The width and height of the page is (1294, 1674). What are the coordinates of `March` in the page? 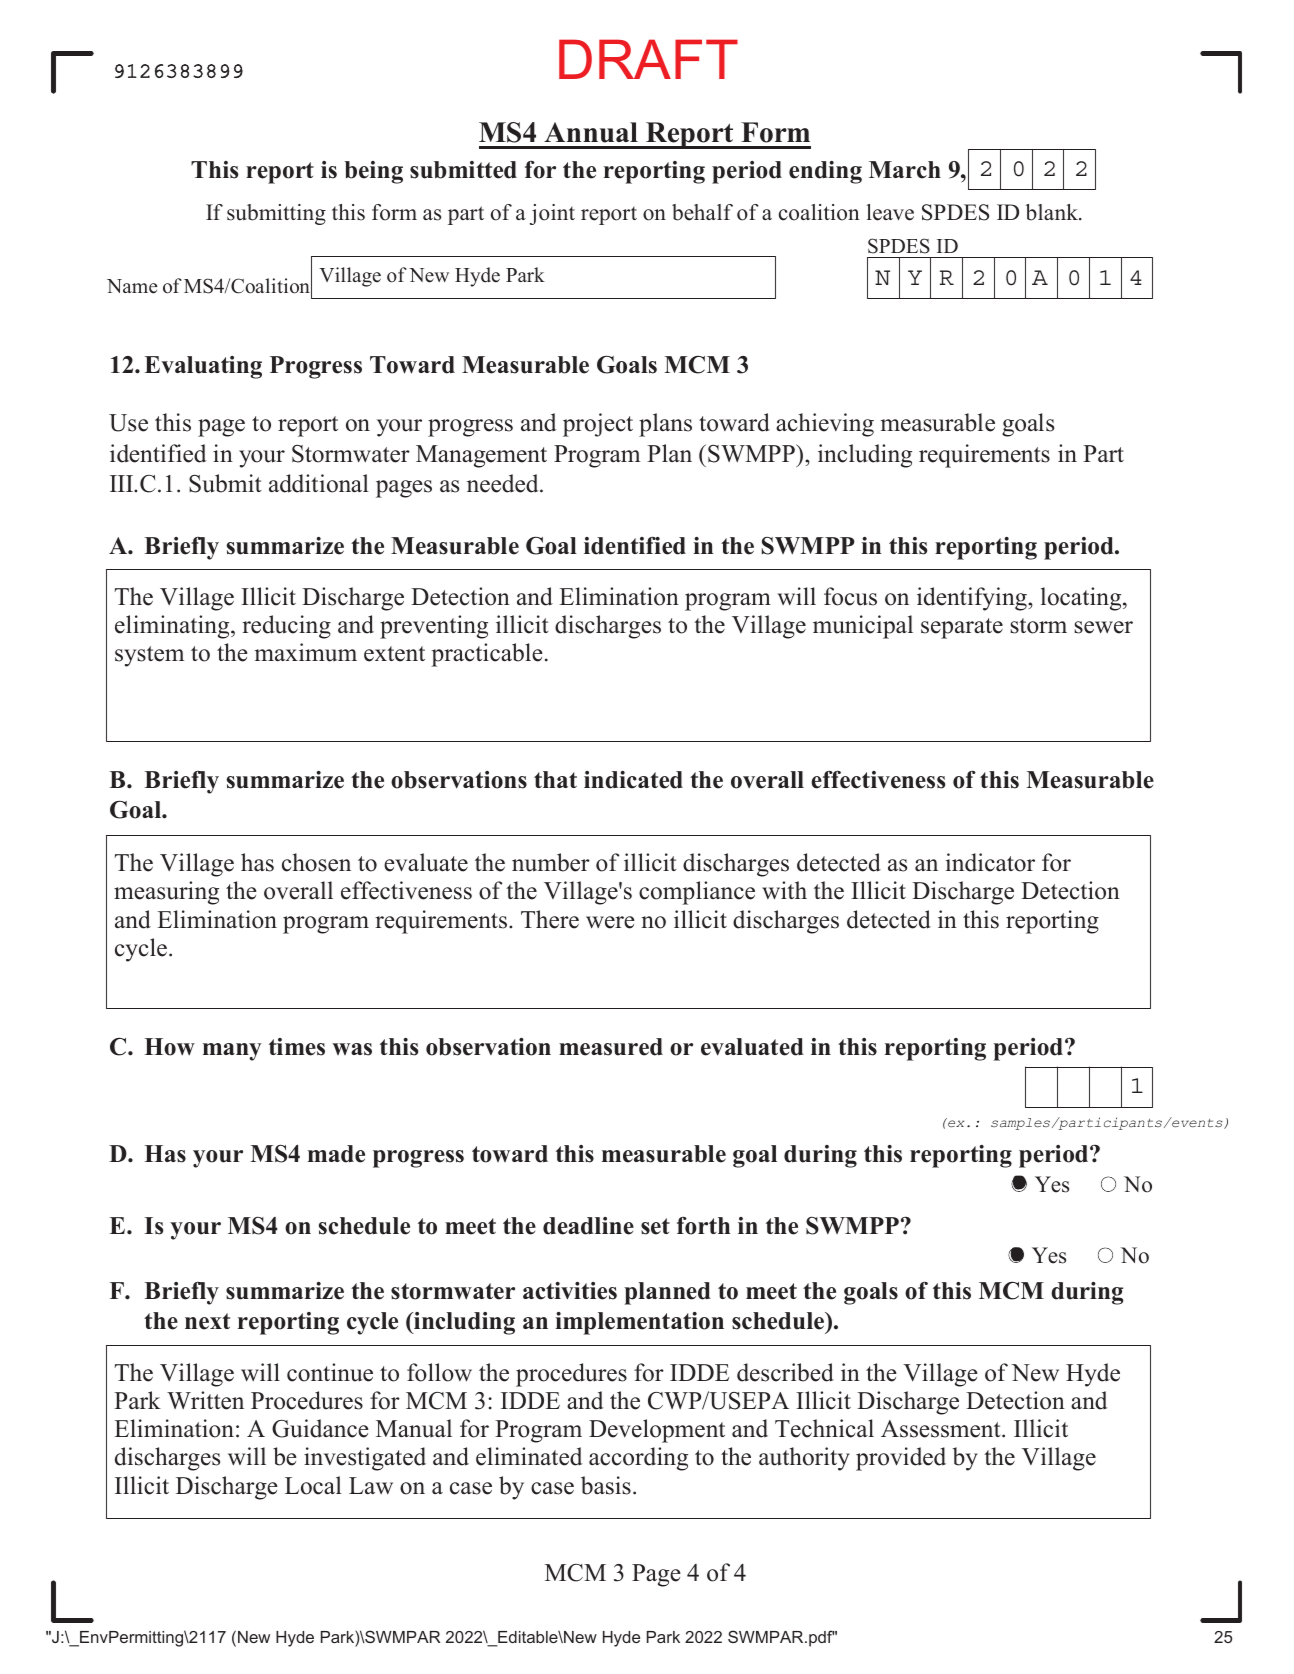 It's located at (905, 170).
